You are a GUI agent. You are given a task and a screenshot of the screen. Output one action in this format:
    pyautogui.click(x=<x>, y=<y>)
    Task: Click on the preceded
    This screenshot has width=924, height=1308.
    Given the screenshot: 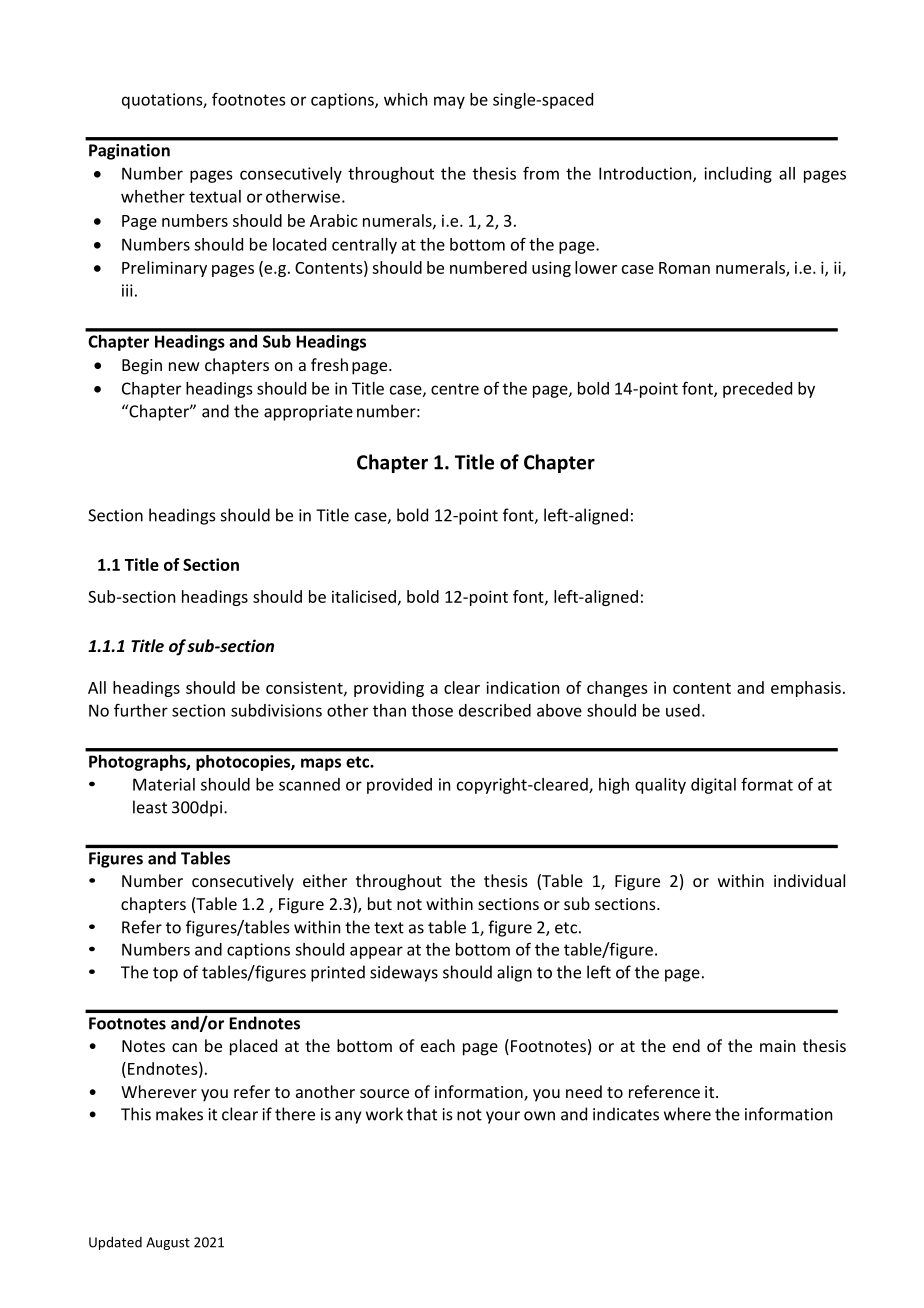 What is the action you would take?
    pyautogui.click(x=757, y=390)
